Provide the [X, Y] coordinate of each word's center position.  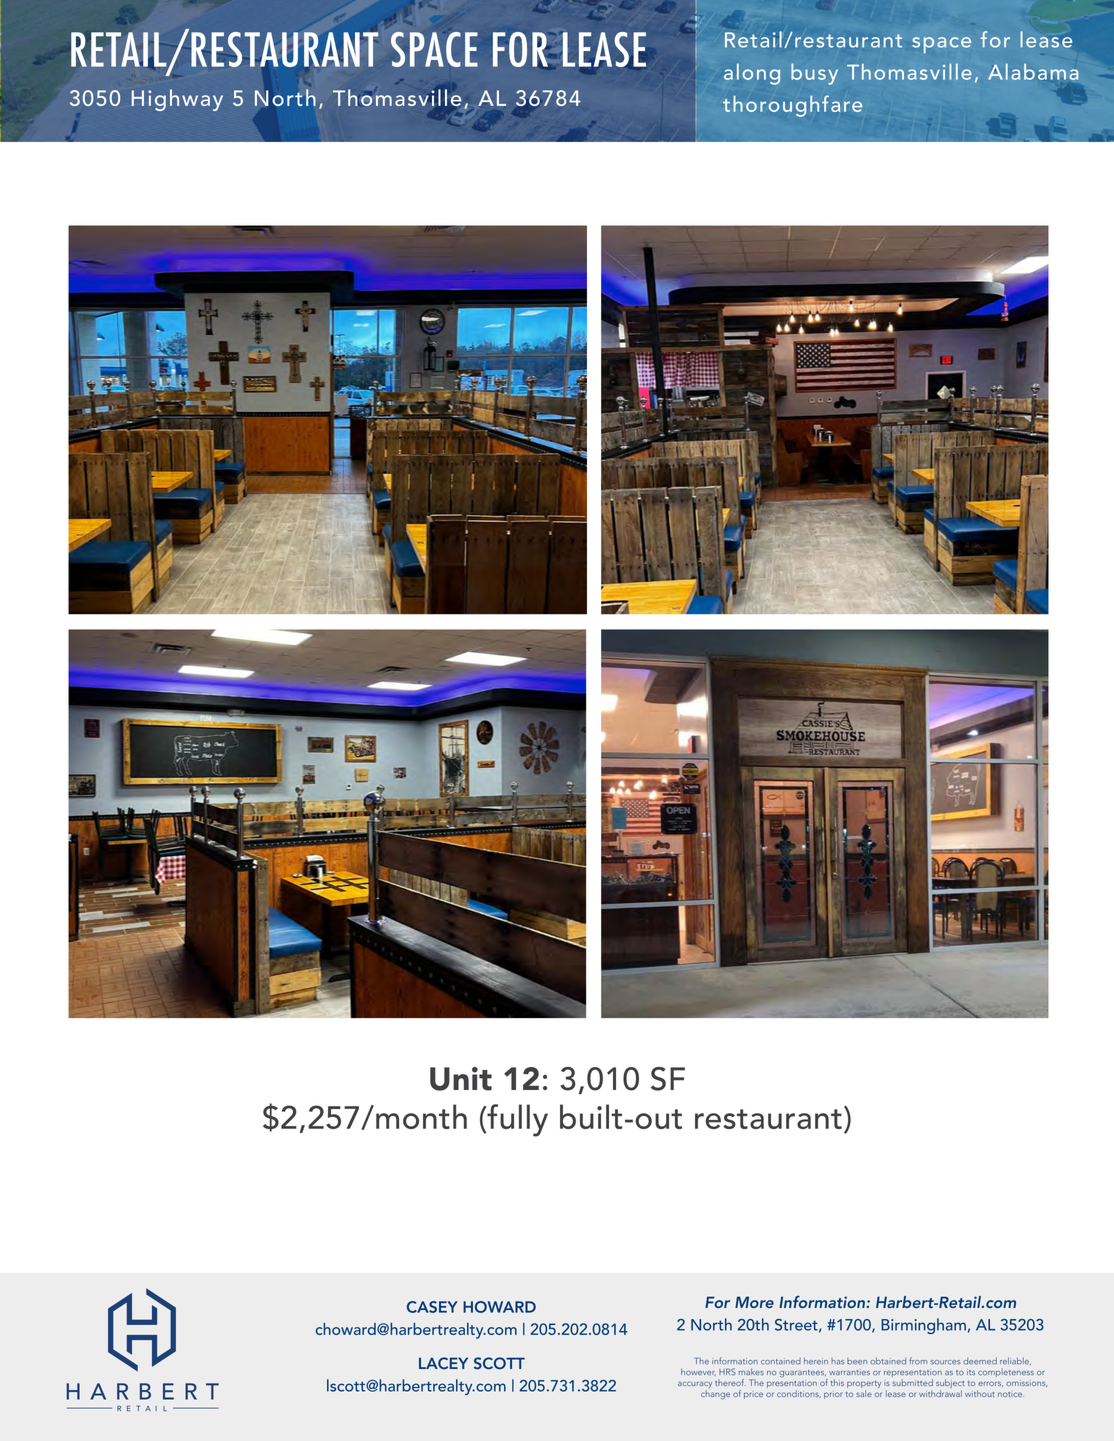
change [715, 1394]
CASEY [432, 1307]
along [752, 74]
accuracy [695, 1386]
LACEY [443, 1363]
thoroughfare [792, 106]
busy [814, 74]
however [698, 1372]
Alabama [1033, 71]
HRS [727, 1372]
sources [945, 1362]
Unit [461, 1079]
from [918, 1361]
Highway [177, 100]
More [754, 1302]
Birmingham [923, 1326]
